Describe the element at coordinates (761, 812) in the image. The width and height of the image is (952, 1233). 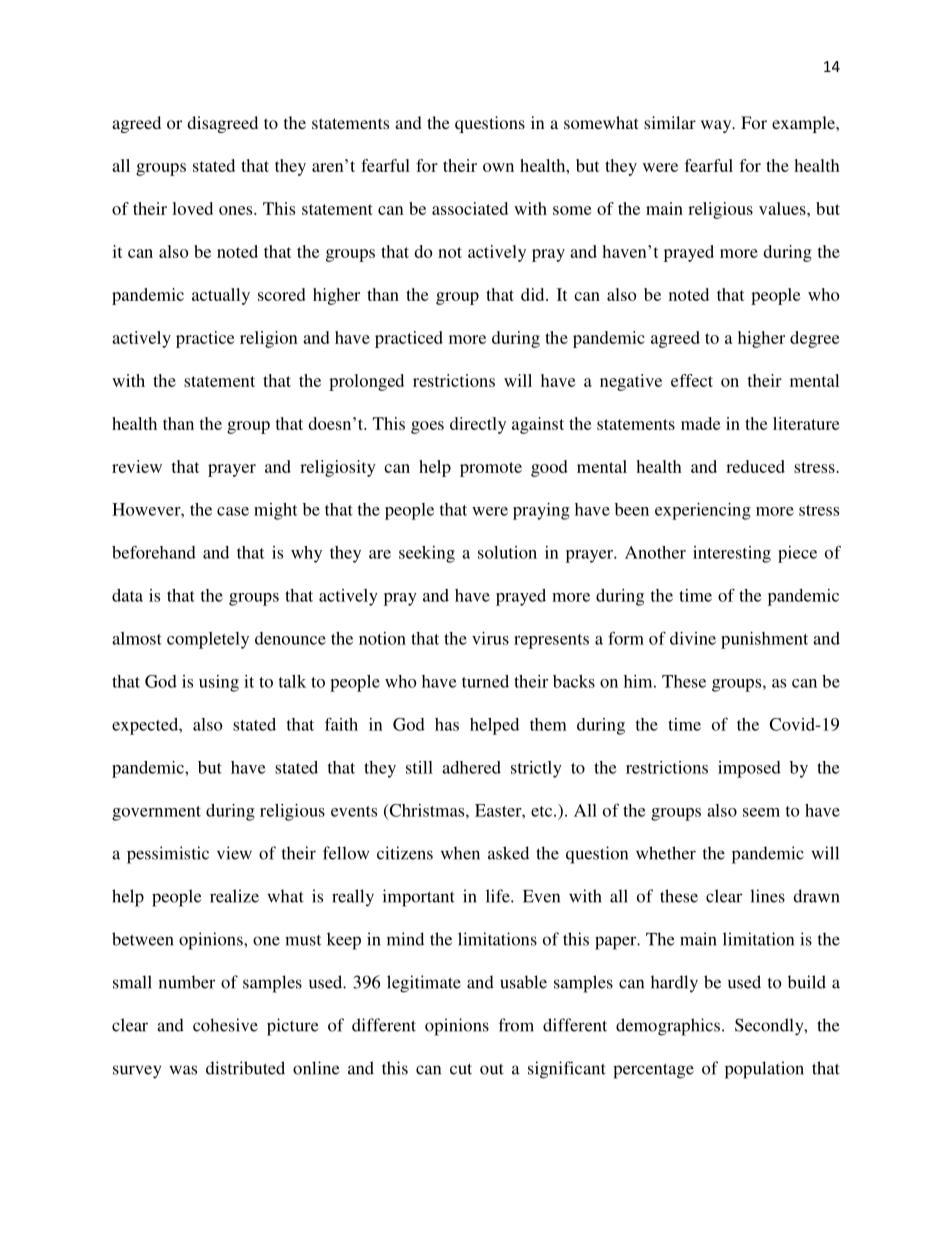
I see `seem` at that location.
